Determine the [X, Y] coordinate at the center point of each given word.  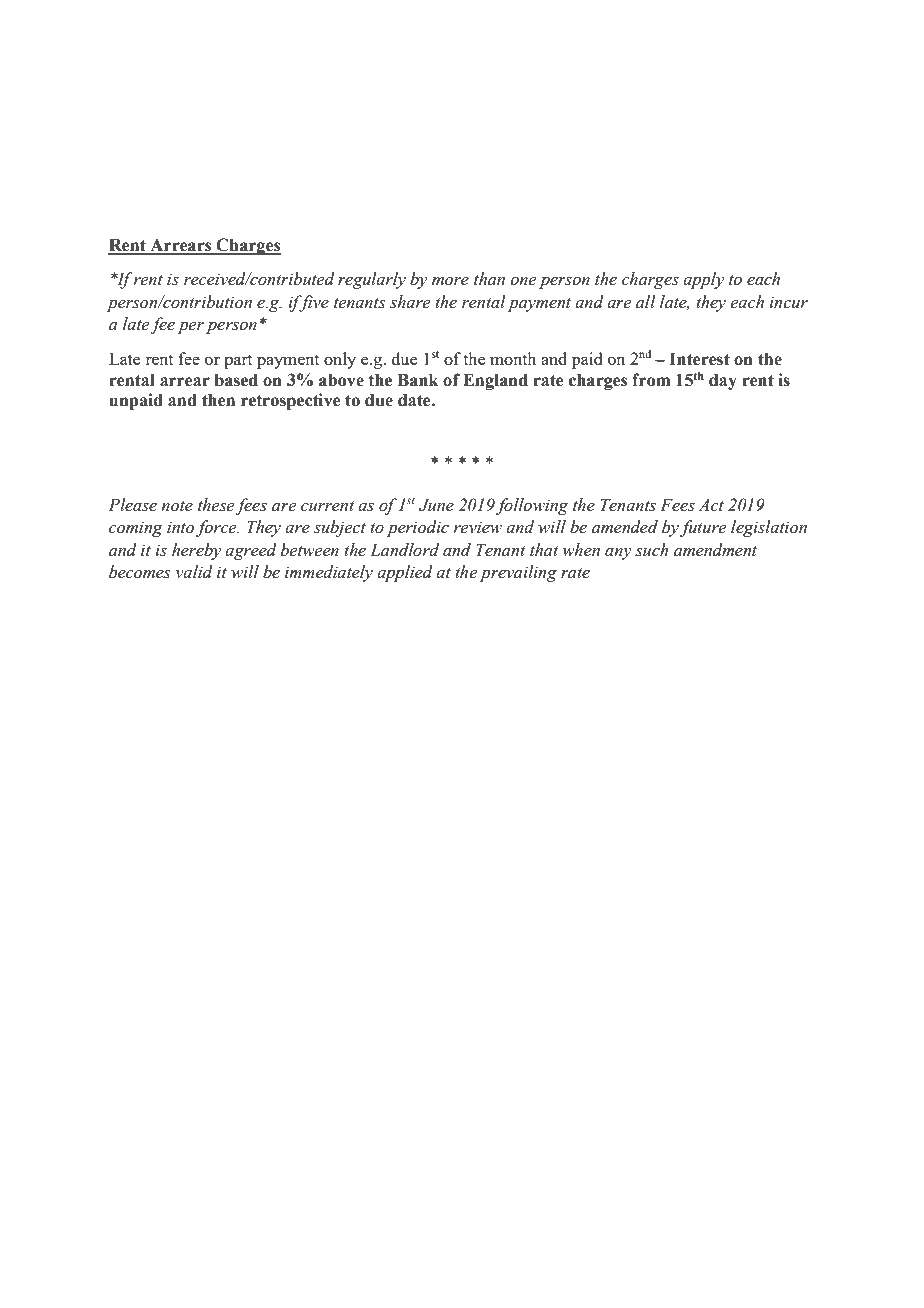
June [436, 505]
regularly [372, 280]
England [495, 381]
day [723, 381]
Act [711, 505]
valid [194, 572]
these [216, 505]
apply [703, 280]
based [236, 380]
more [450, 281]
